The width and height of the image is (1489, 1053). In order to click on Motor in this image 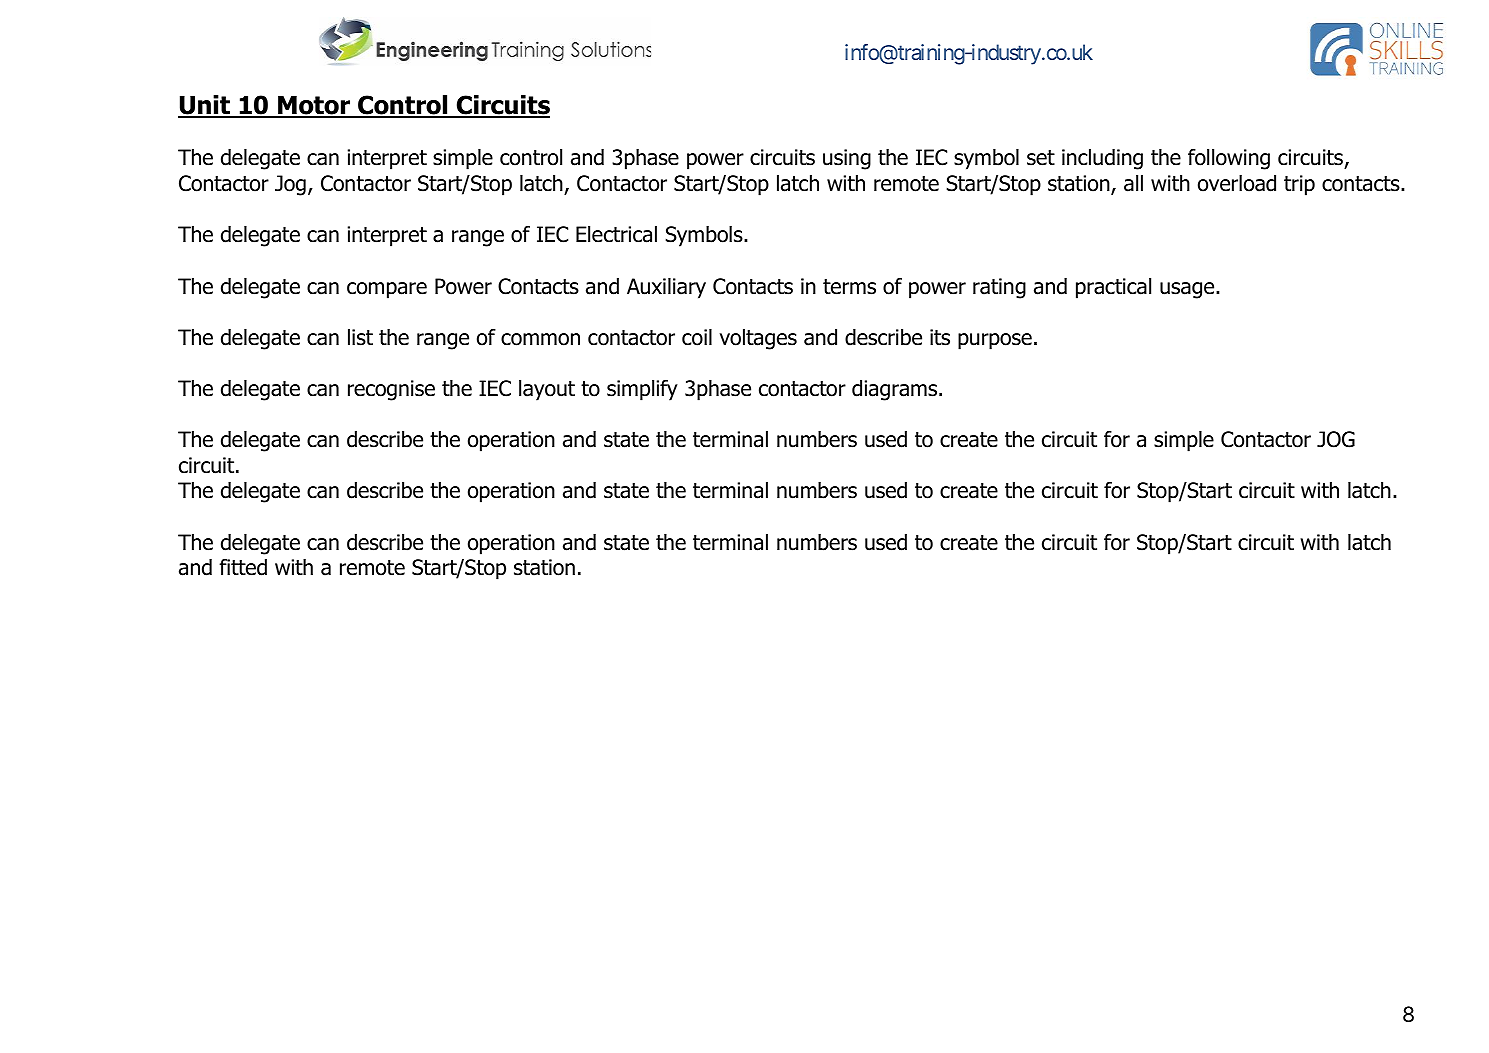, I will do `click(314, 106)`.
